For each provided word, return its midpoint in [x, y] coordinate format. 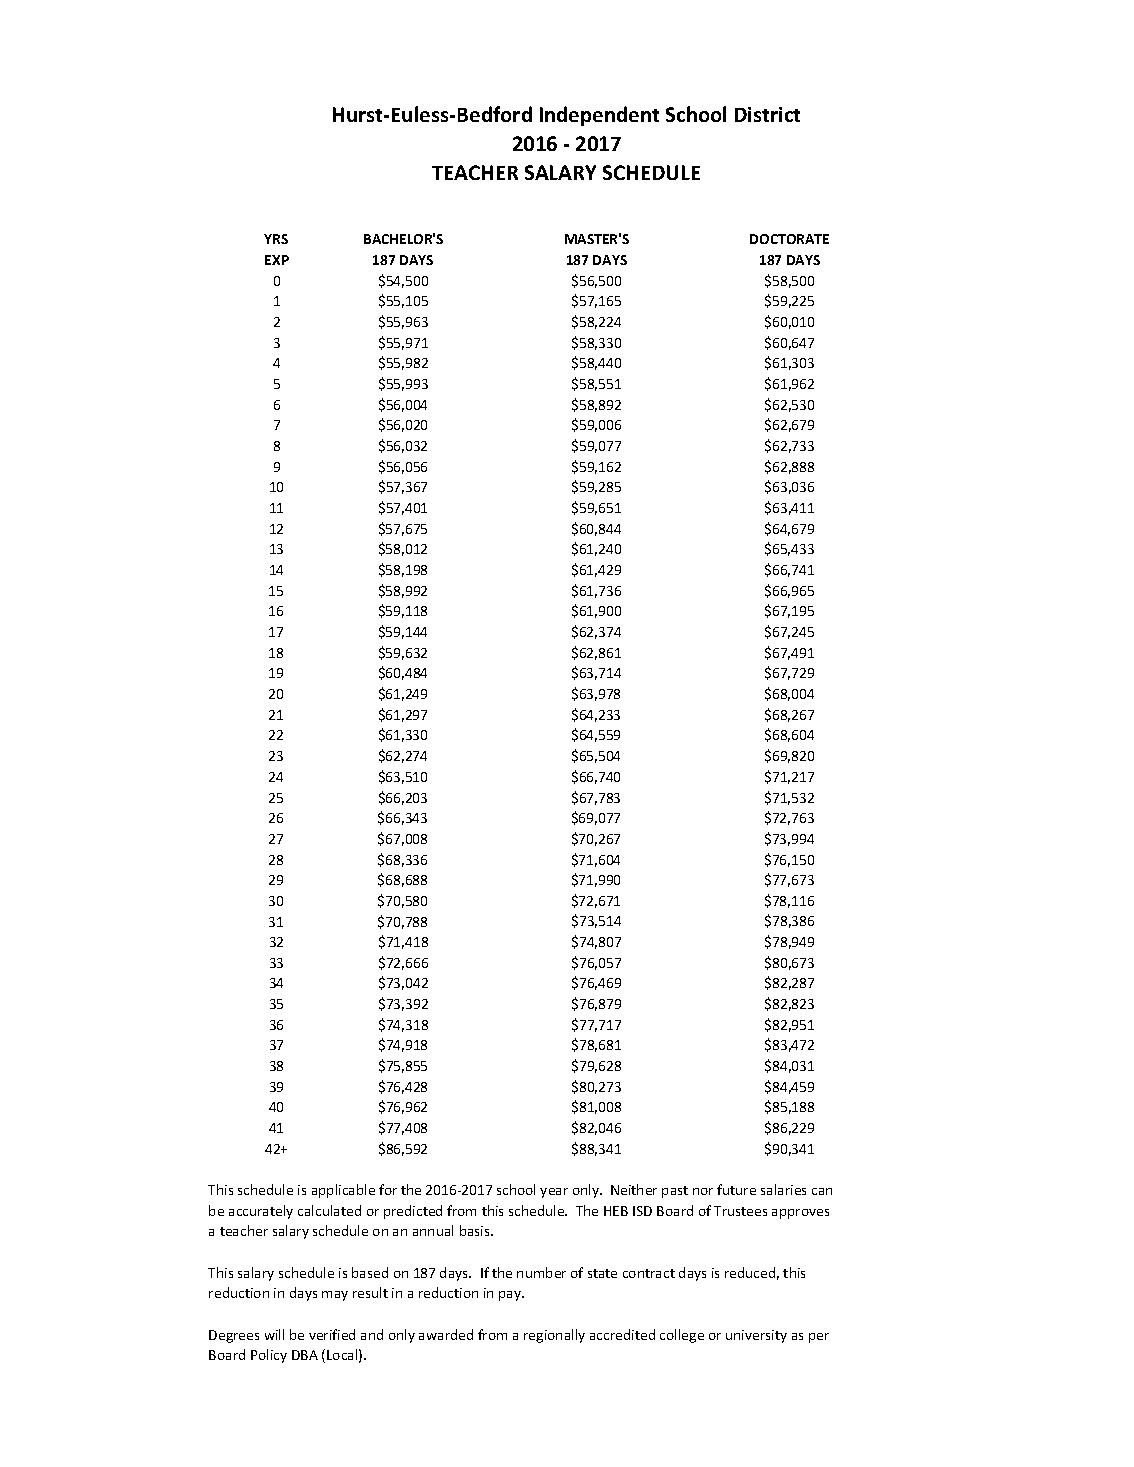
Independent [599, 116]
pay [511, 1296]
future [736, 1189]
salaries [783, 1189]
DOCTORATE [789, 239]
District [767, 114]
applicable [343, 1191]
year [554, 1193]
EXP [277, 260]
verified [332, 1334]
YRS [276, 239]
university [756, 1336]
